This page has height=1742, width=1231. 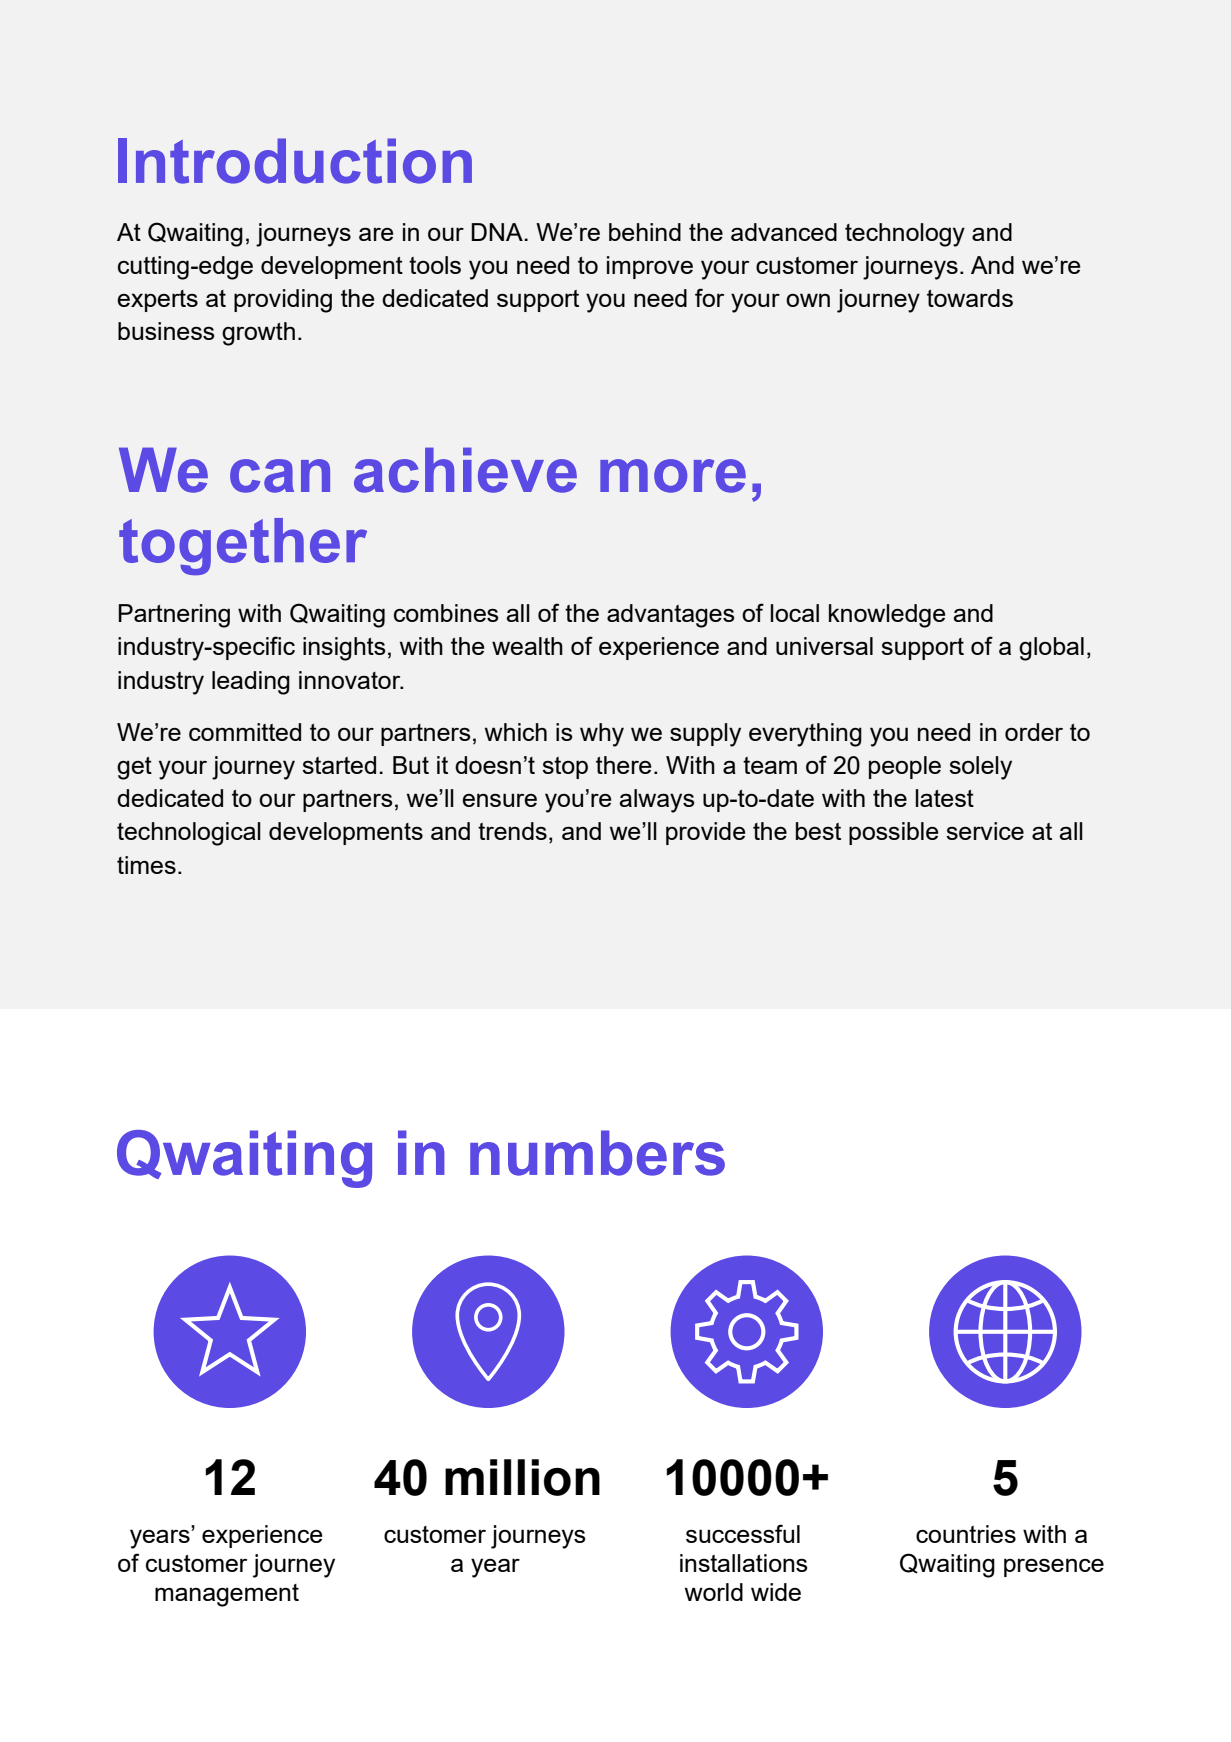 I want to click on times, so click(x=146, y=865).
